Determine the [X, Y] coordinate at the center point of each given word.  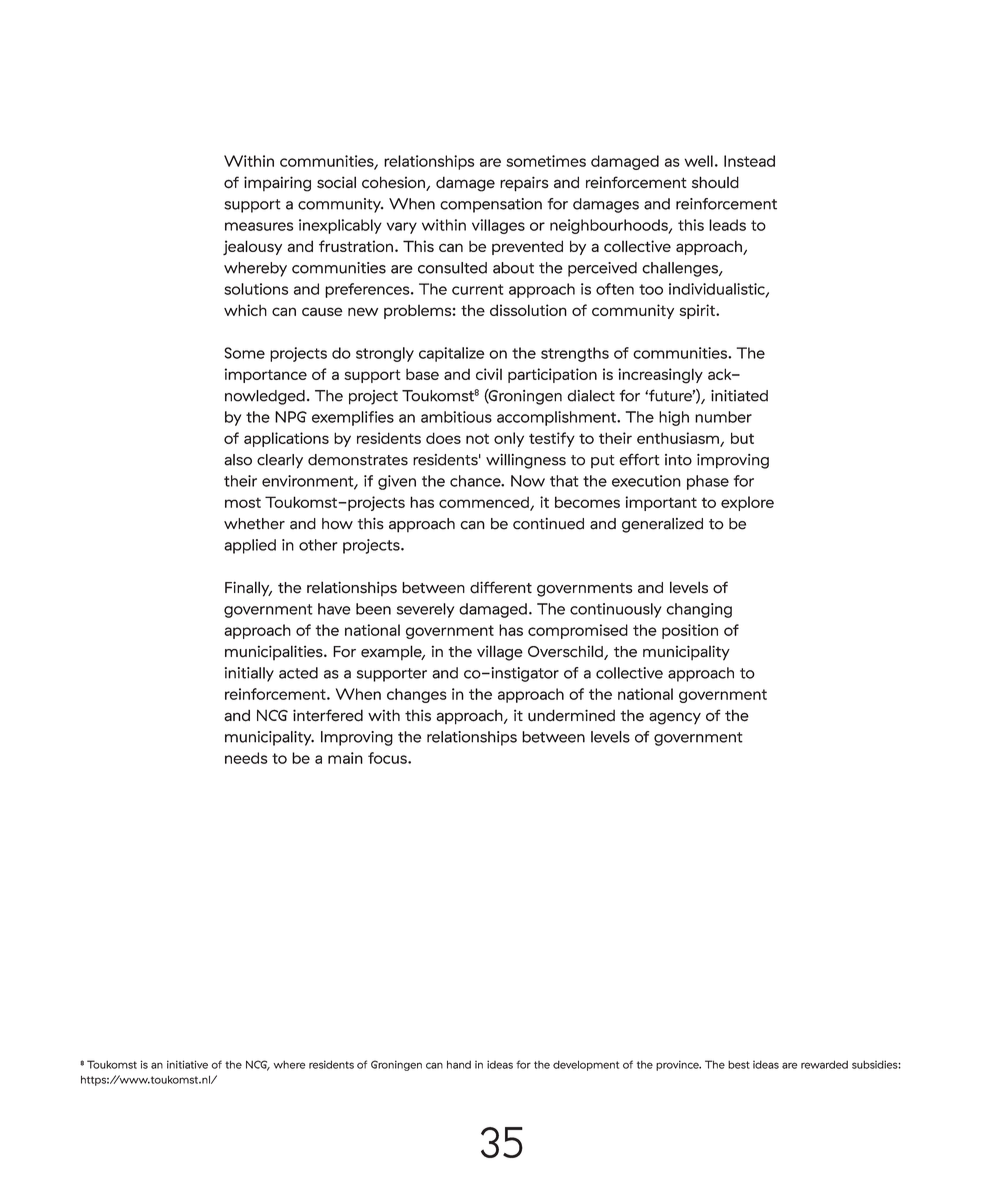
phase [708, 482]
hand [459, 1064]
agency [675, 718]
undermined [571, 715]
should [715, 182]
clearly [280, 461]
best [739, 1065]
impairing [277, 184]
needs [246, 758]
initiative [187, 1064]
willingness [526, 461]
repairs [524, 184]
